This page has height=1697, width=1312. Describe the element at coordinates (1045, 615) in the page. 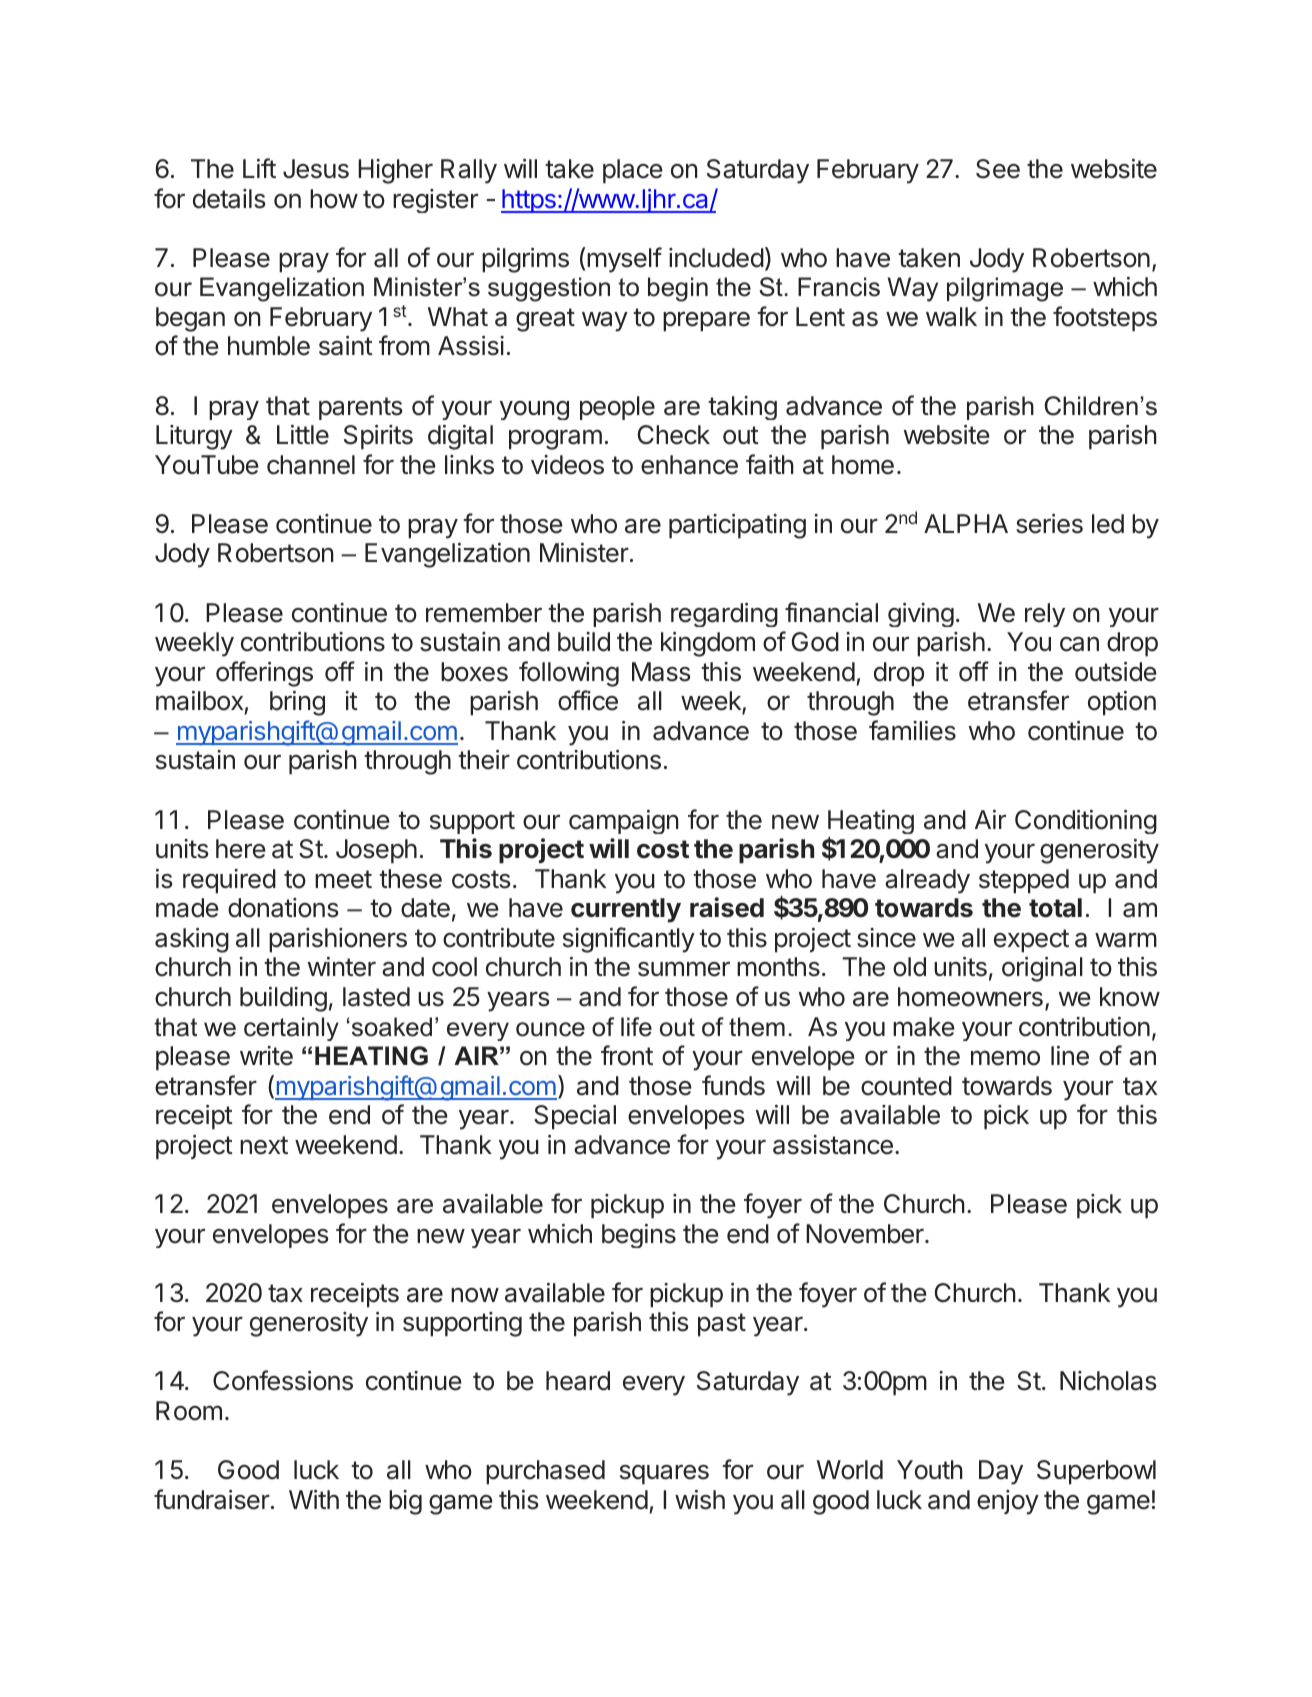

I see `rely` at that location.
